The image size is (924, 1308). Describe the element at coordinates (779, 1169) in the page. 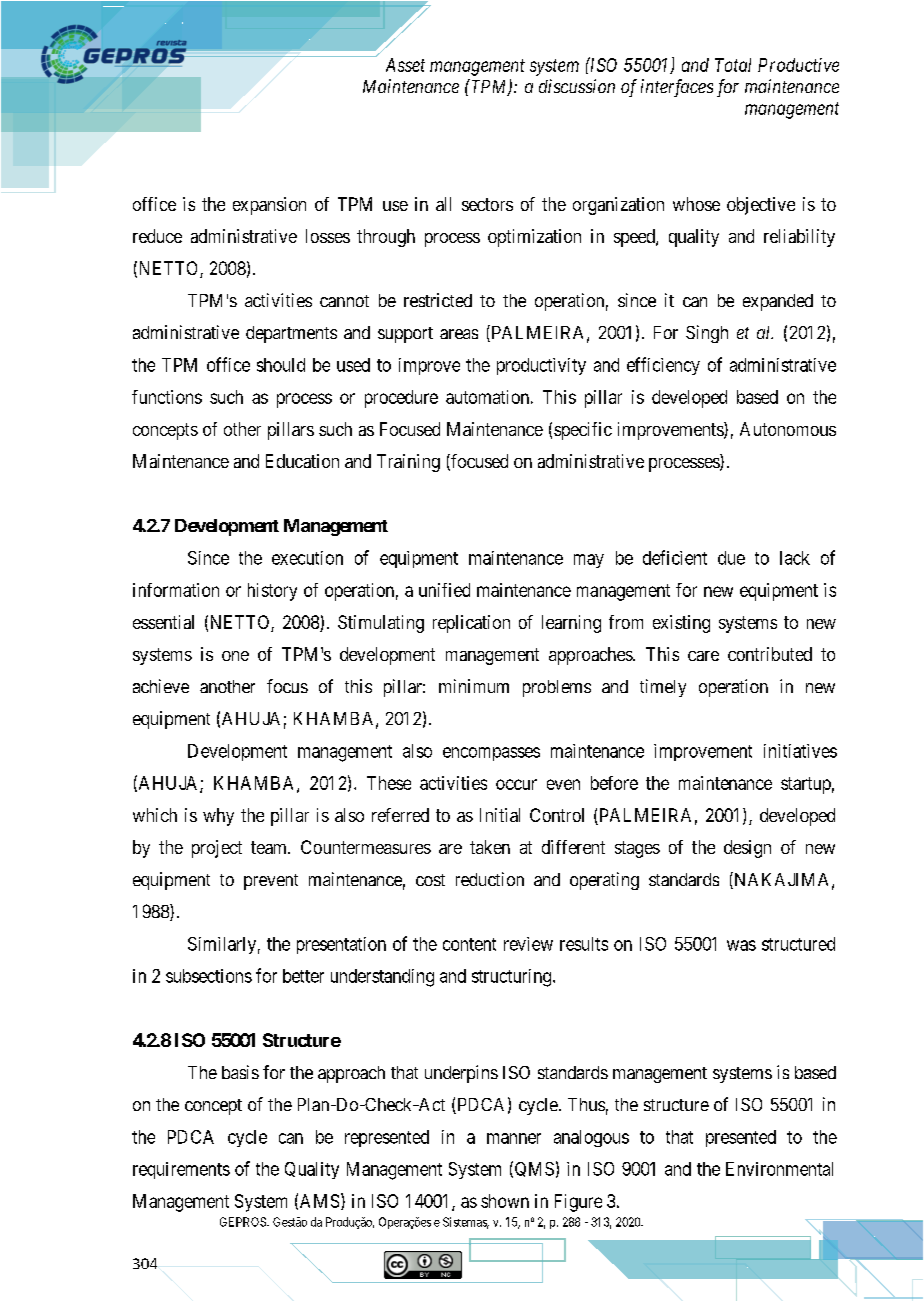

I see `Environmental` at that location.
